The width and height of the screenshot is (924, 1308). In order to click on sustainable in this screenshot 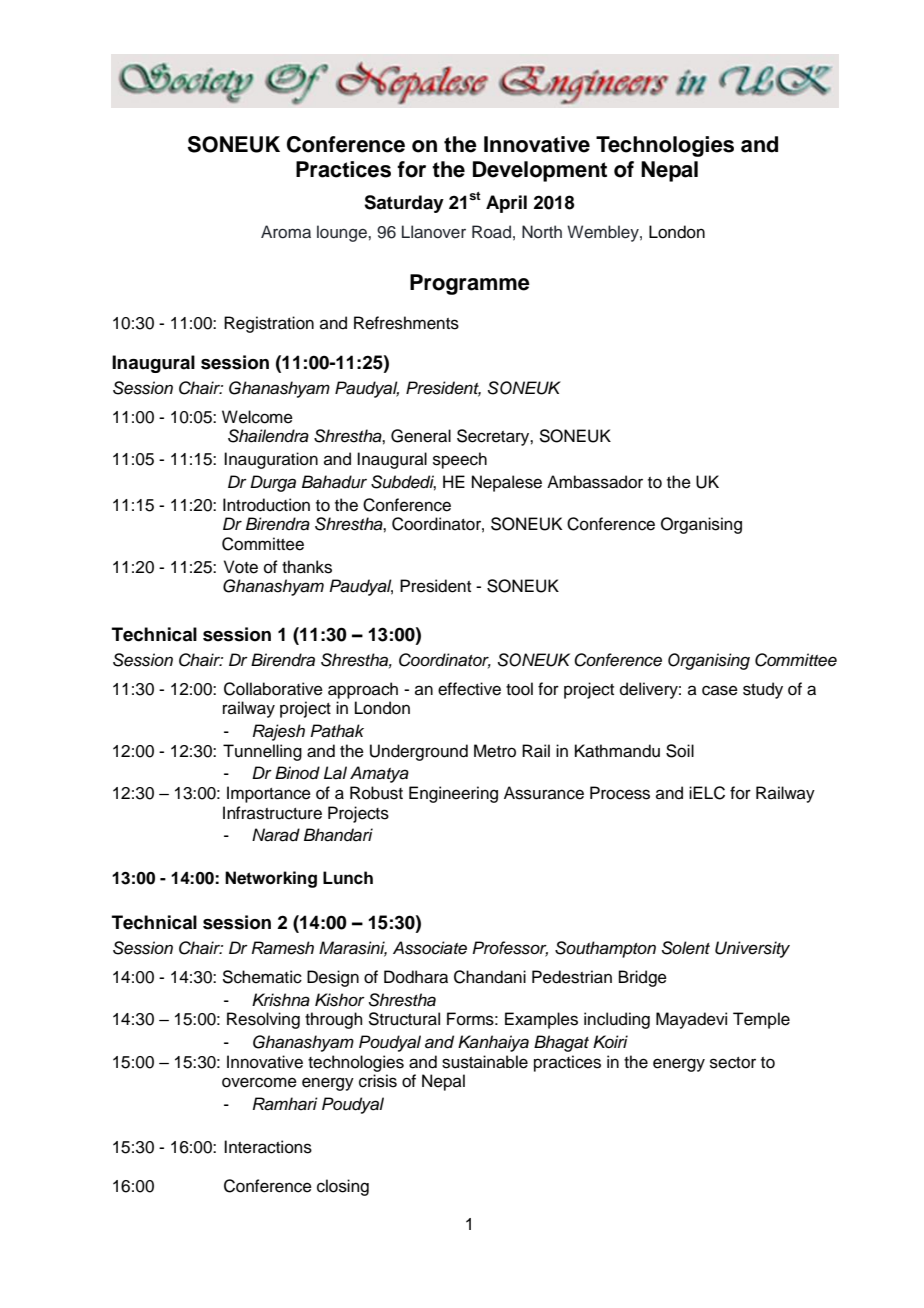, I will do `click(485, 1062)`.
